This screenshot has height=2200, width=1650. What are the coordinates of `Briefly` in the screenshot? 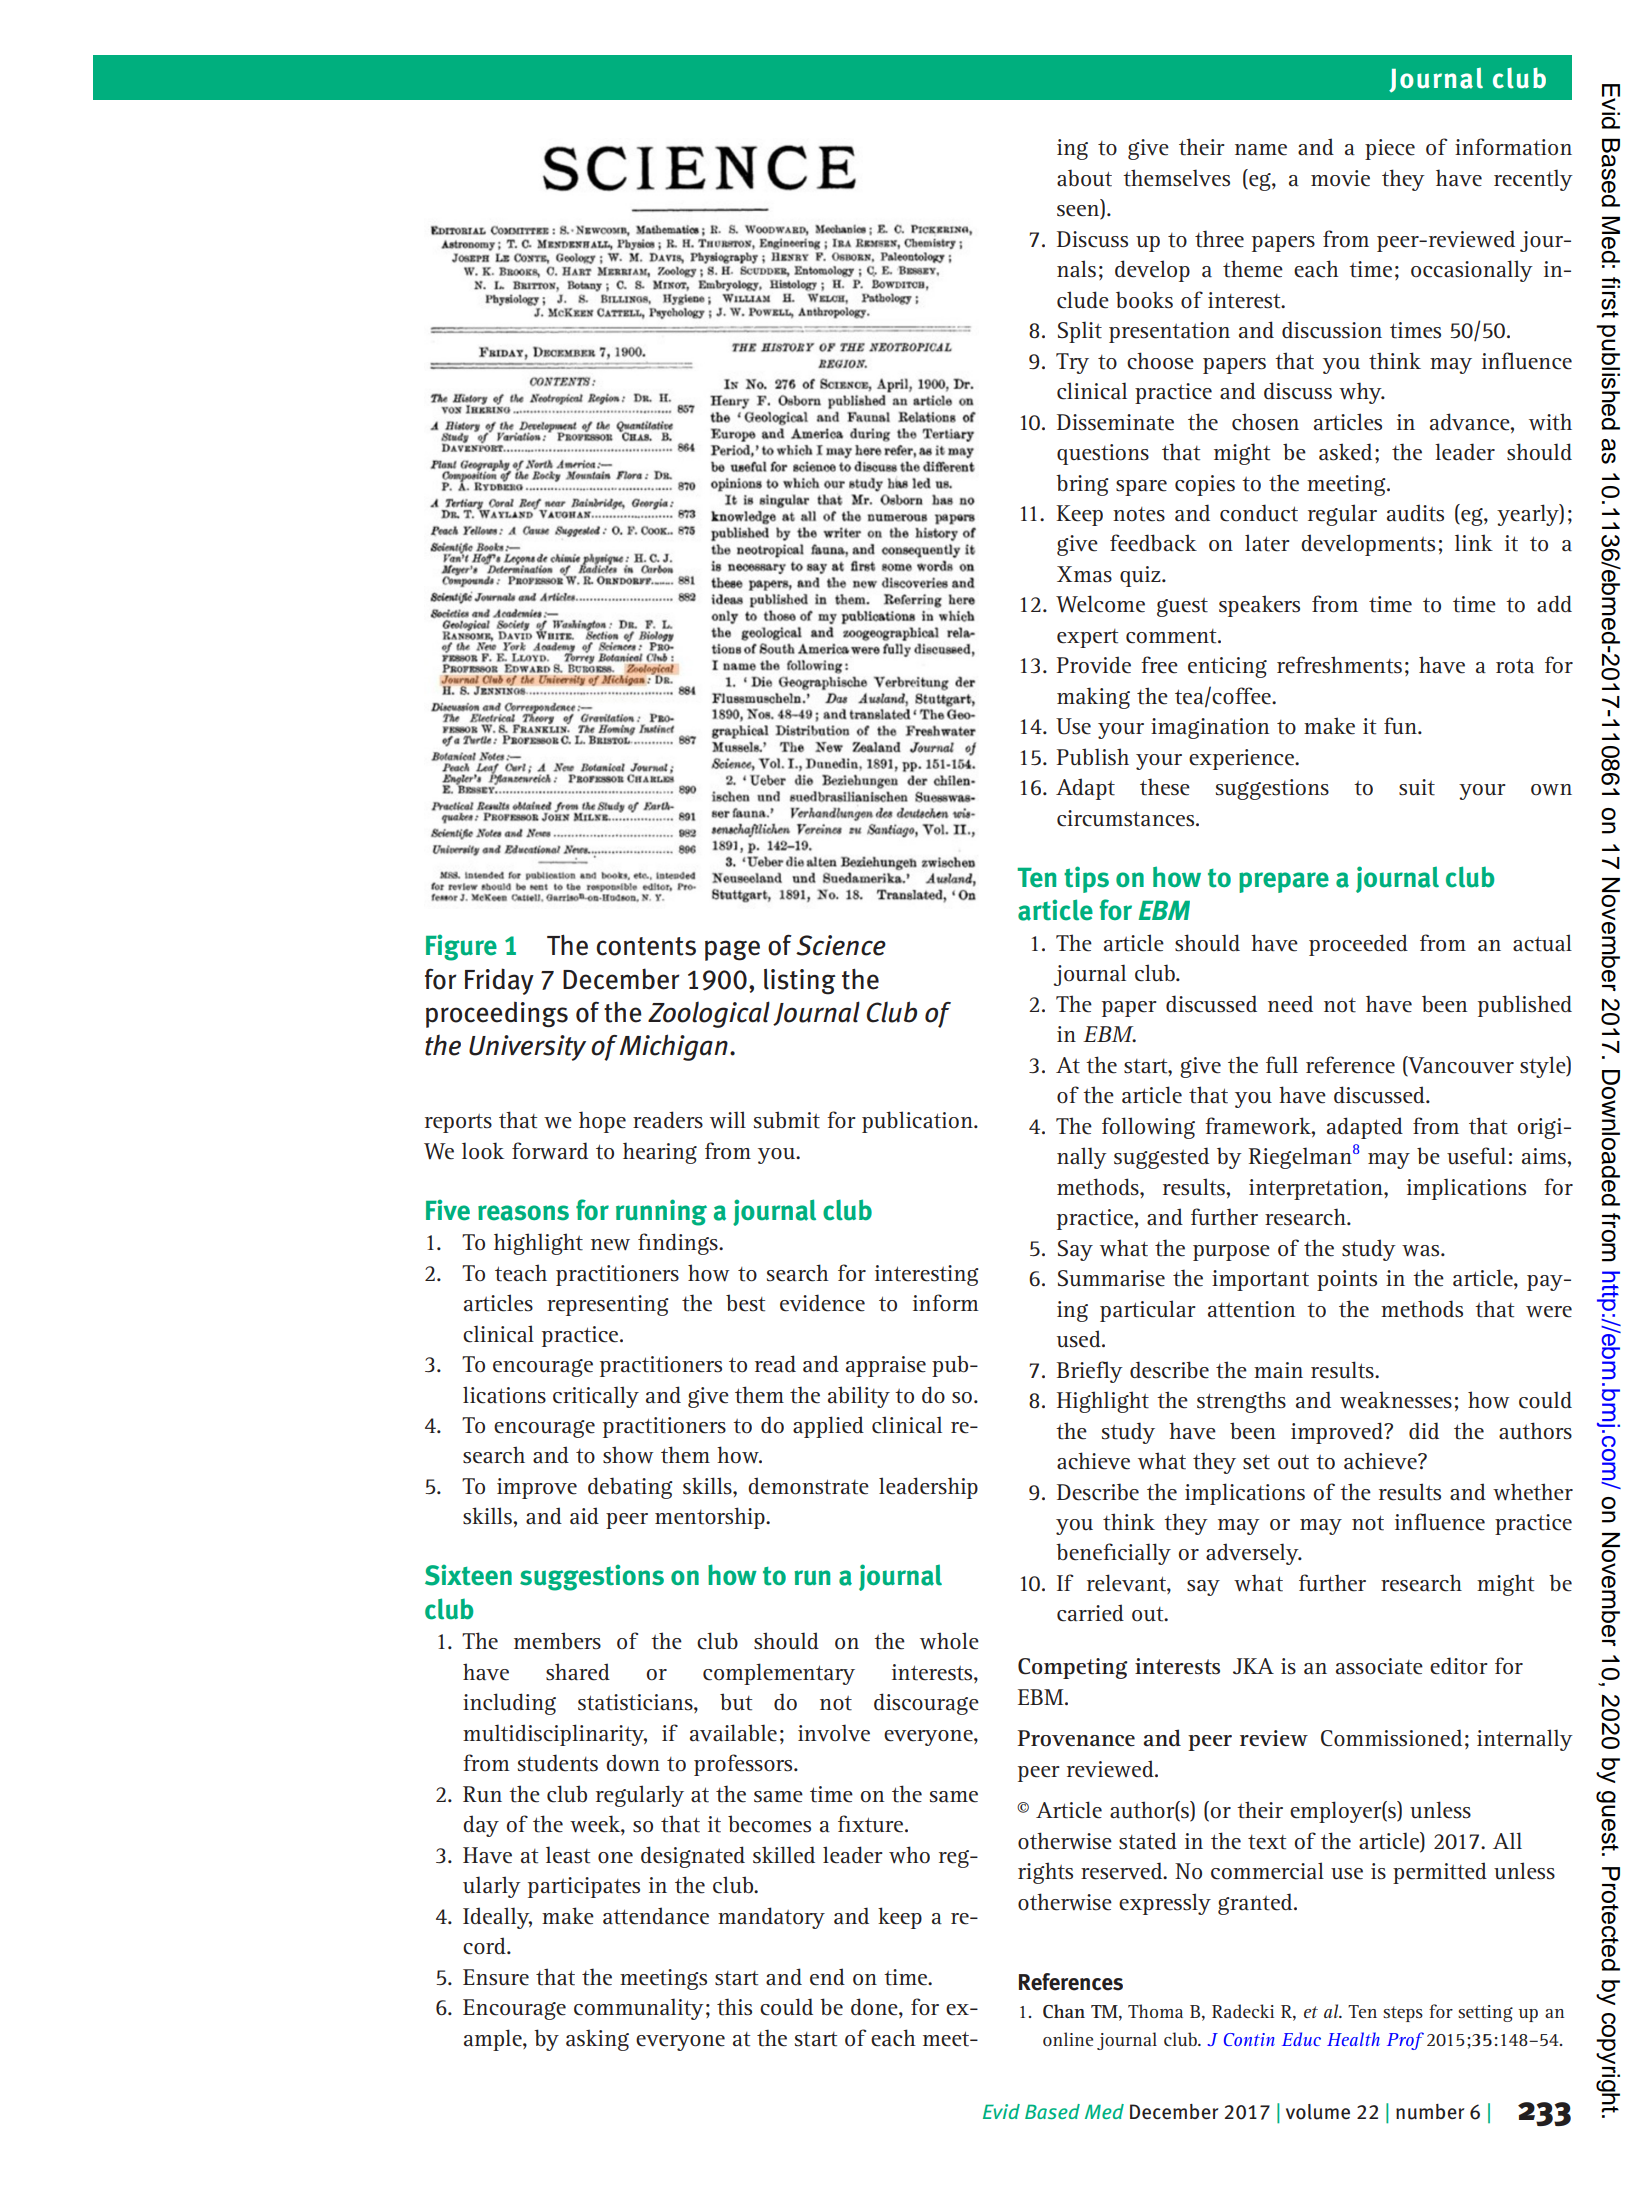 It's located at (1090, 1372).
